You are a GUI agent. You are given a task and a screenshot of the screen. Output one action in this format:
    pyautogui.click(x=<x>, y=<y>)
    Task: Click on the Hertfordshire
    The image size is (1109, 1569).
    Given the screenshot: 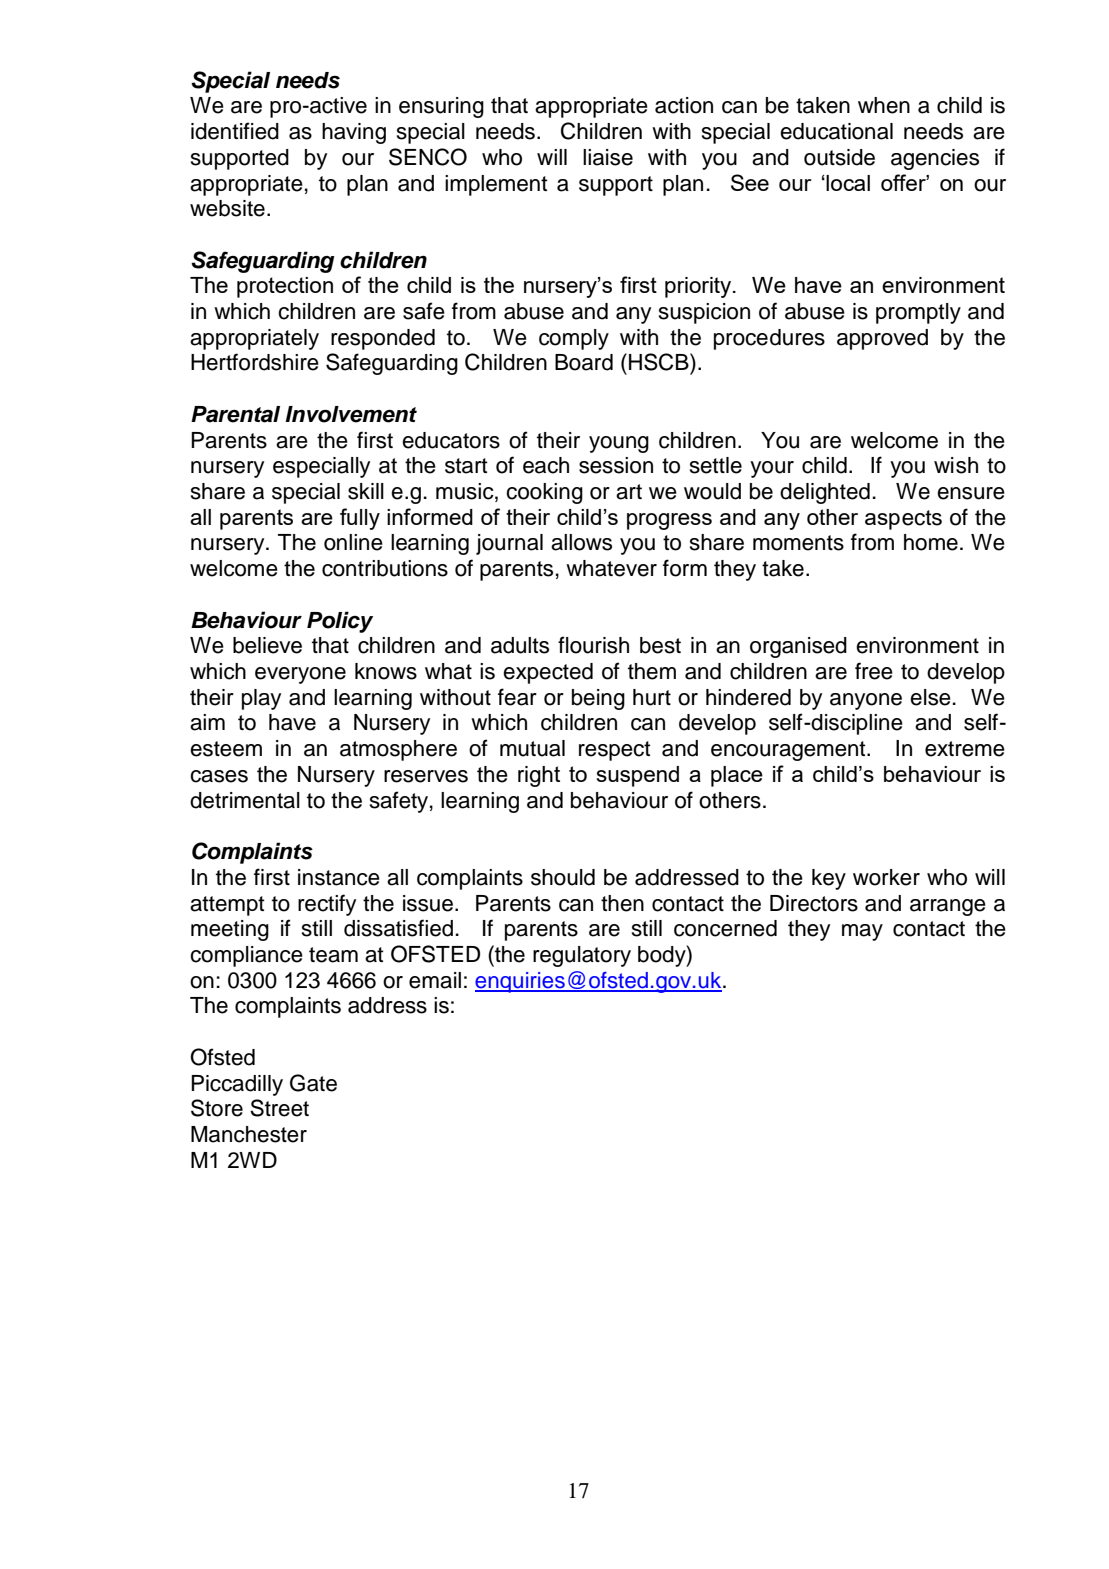 What is the action you would take?
    pyautogui.click(x=255, y=362)
